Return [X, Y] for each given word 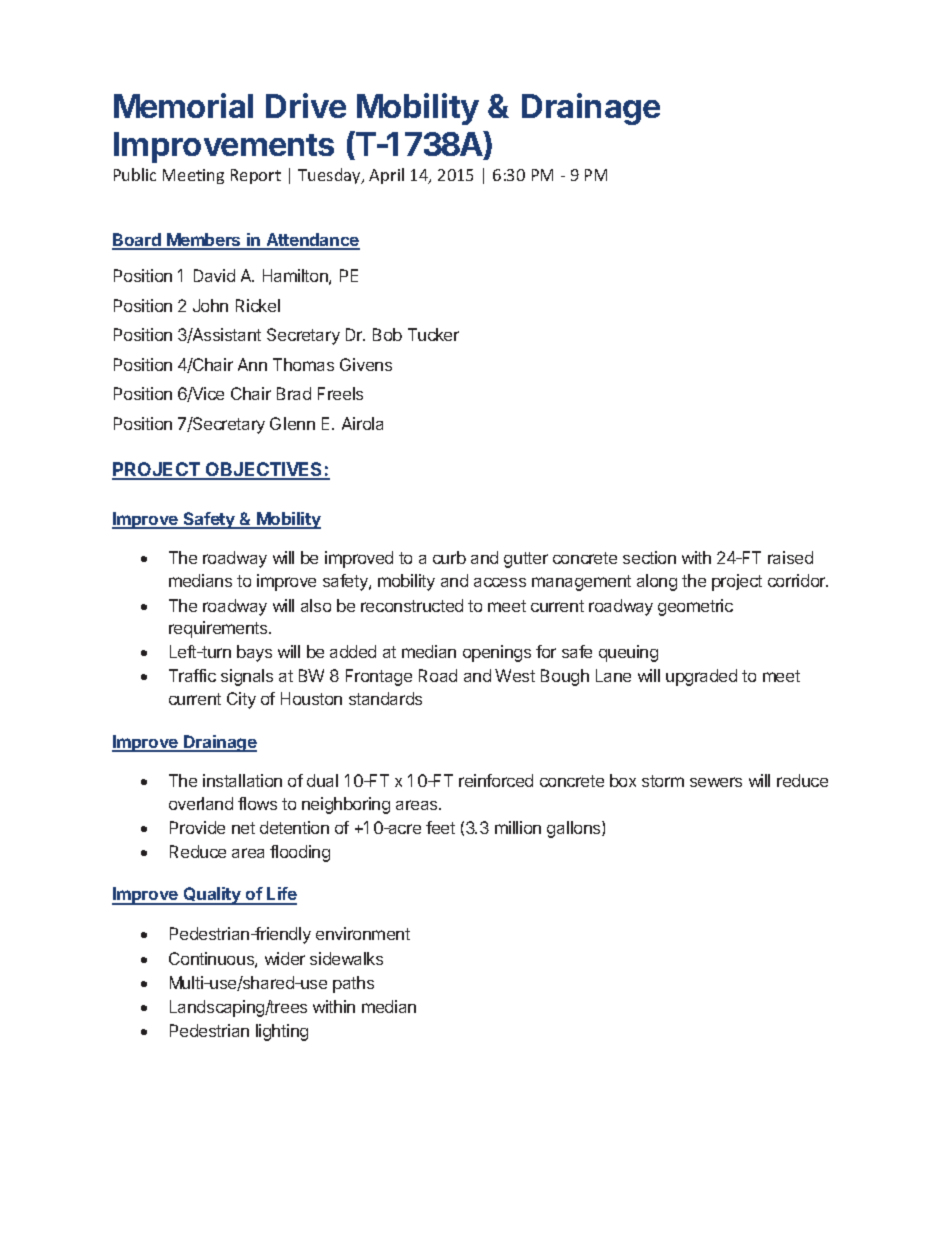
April [386, 176]
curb [449, 557]
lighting [282, 1032]
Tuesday [330, 176]
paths [353, 984]
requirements [219, 629]
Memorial [183, 105]
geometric [695, 607]
